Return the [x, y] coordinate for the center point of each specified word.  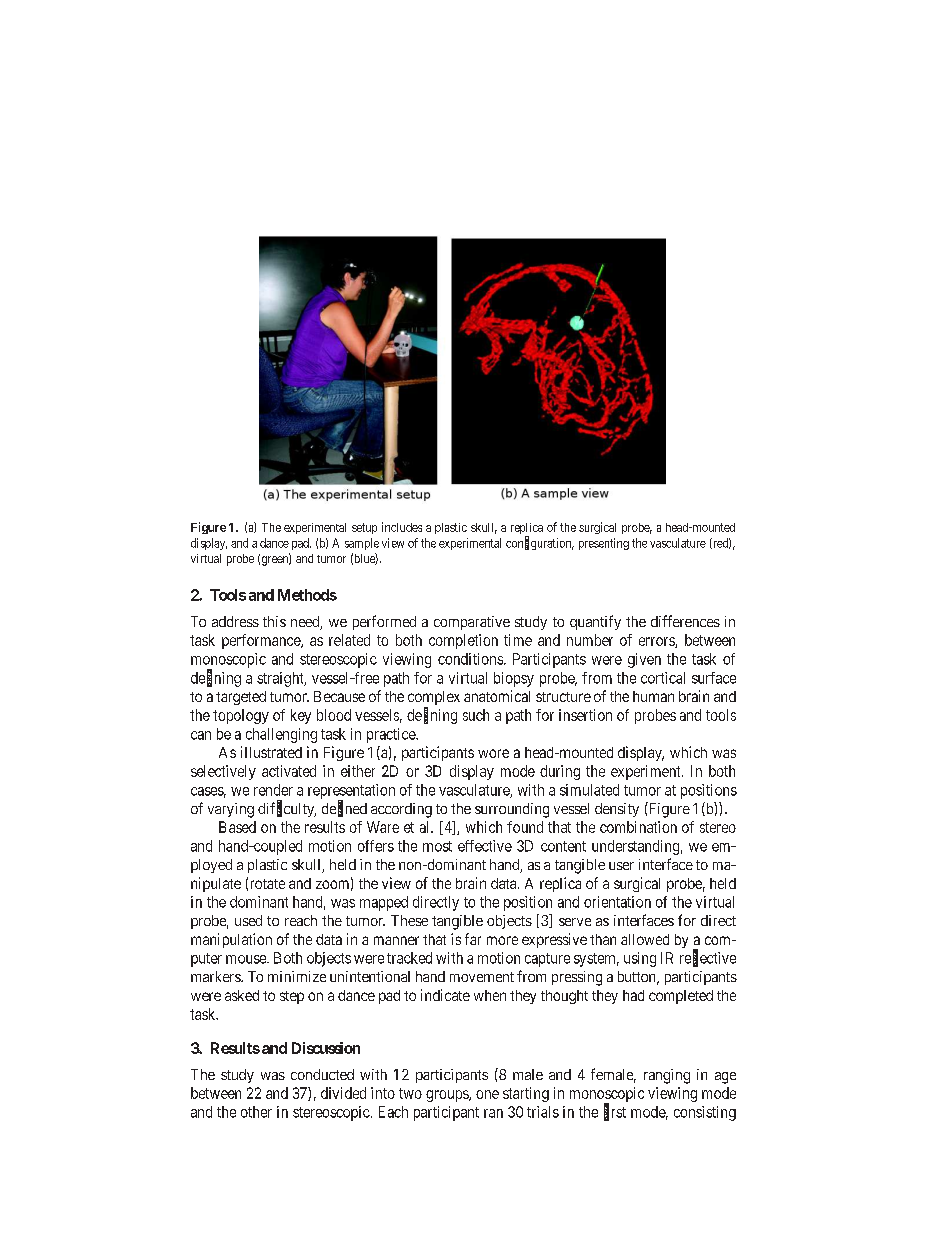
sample [362, 544]
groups [448, 1096]
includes [402, 527]
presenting [604, 544]
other [256, 1112]
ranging [667, 1076]
